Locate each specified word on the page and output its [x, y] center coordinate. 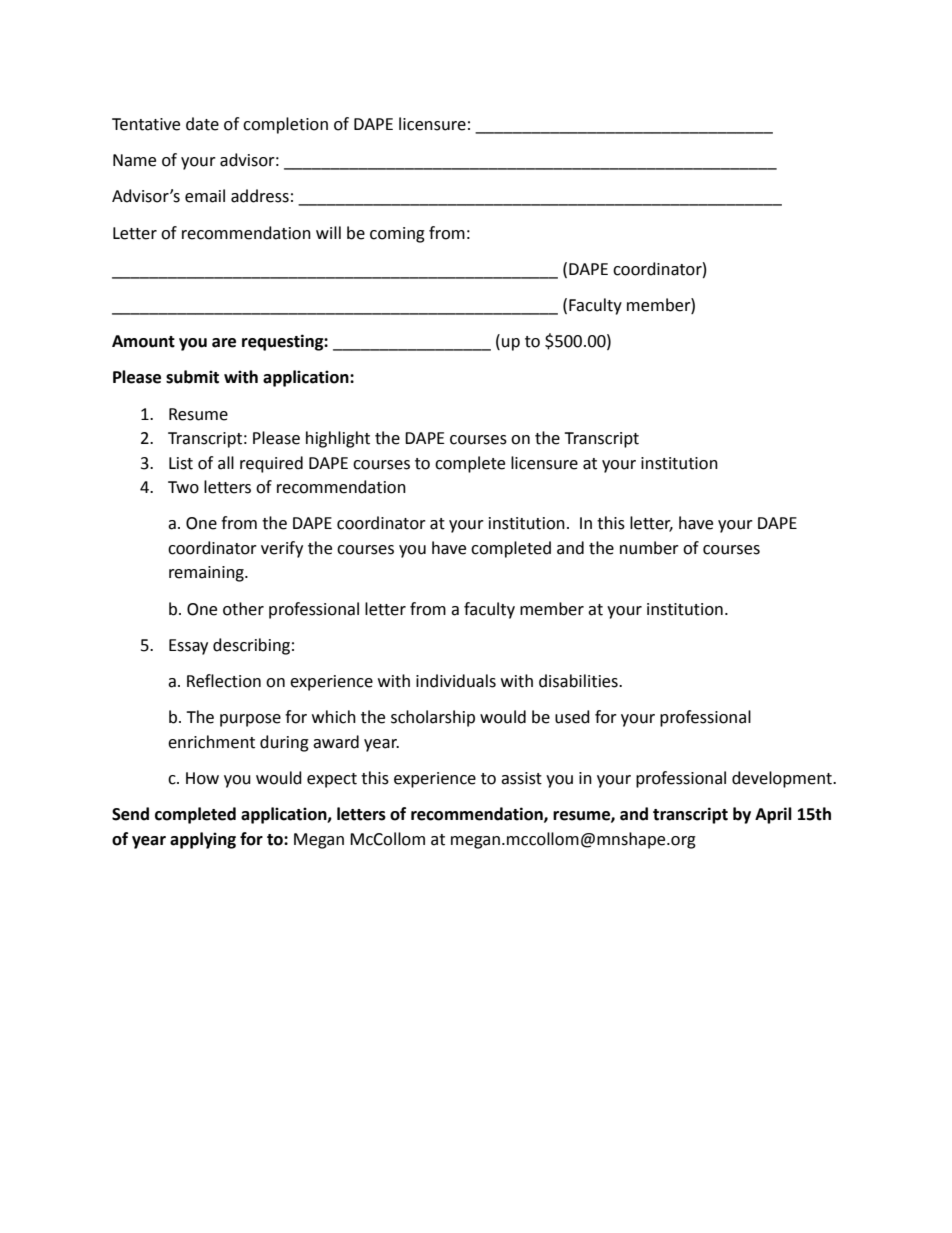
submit [192, 377]
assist [521, 778]
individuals [456, 681]
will [328, 232]
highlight [338, 439]
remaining [207, 574]
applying [203, 840]
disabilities [579, 681]
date [202, 124]
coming [397, 235]
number [649, 548]
